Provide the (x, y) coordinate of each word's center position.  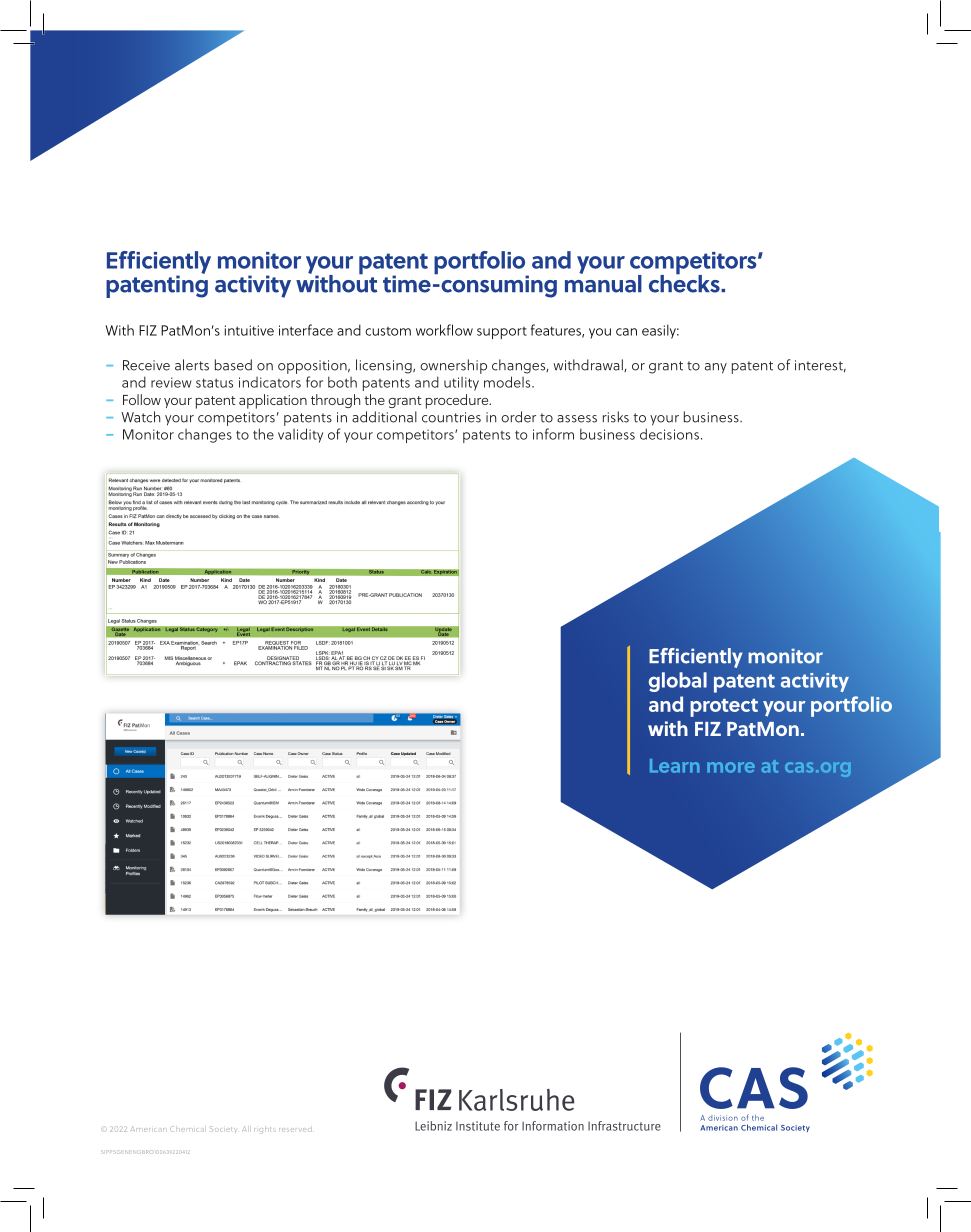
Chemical (187, 1130)
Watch (140, 417)
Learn (675, 766)
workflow (444, 330)
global (678, 682)
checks (685, 283)
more (731, 767)
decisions (669, 434)
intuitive (249, 330)
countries (451, 417)
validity (300, 435)
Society (223, 1129)
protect (724, 708)
